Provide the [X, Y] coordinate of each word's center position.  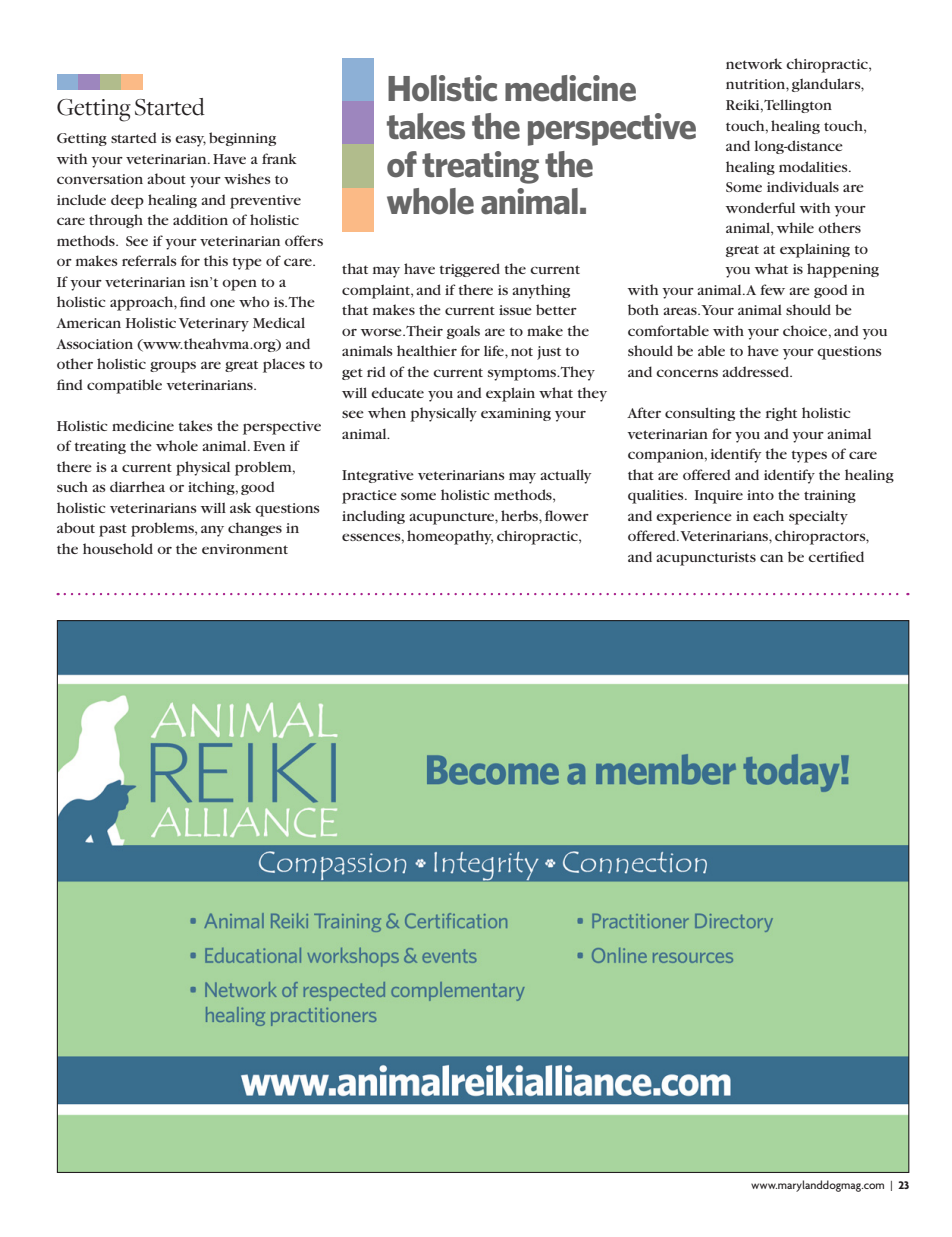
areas [681, 311]
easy [190, 141]
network [754, 63]
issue [515, 310]
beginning [242, 139]
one [222, 303]
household [118, 548]
